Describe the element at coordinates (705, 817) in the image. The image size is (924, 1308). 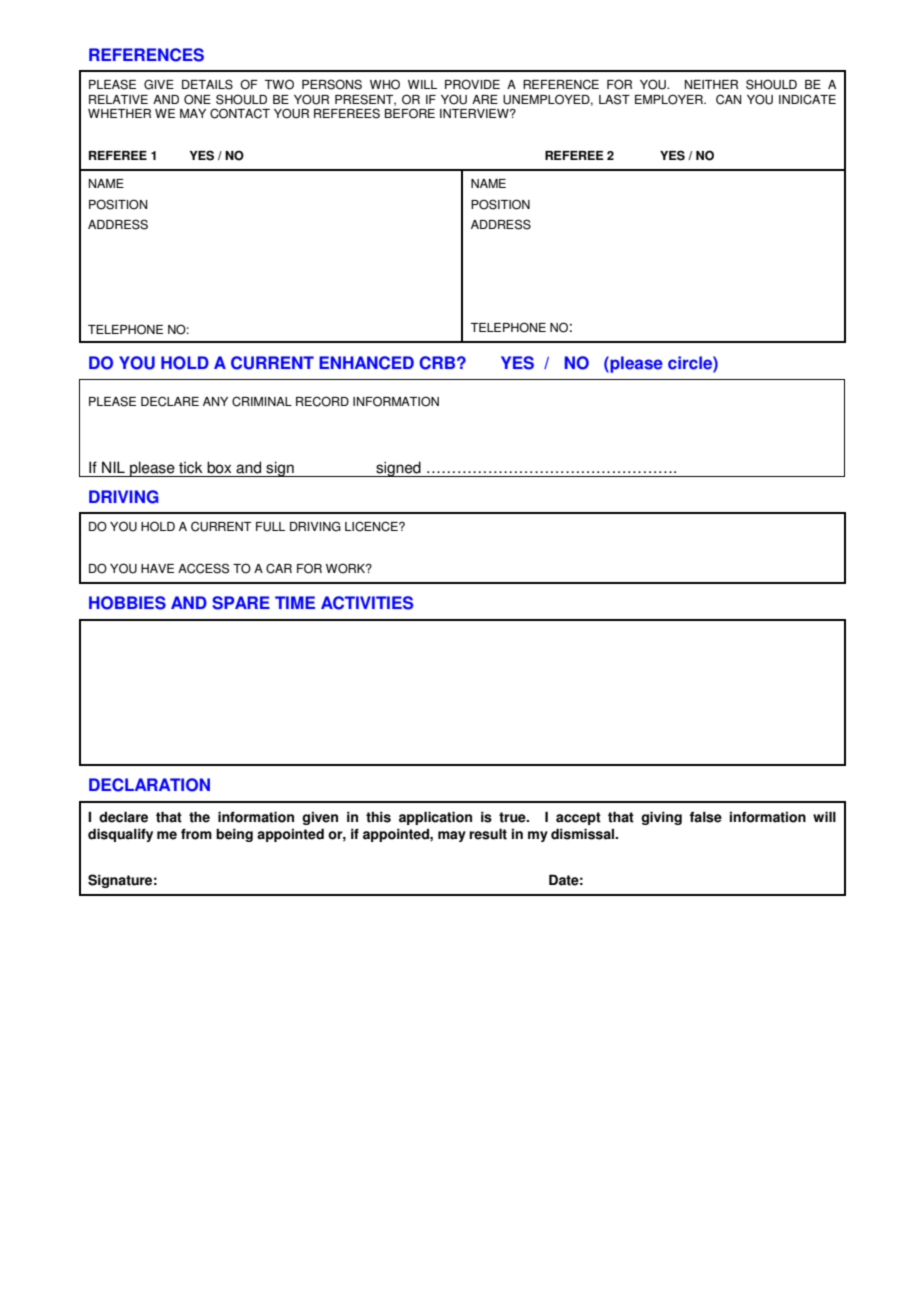
I see `false` at that location.
